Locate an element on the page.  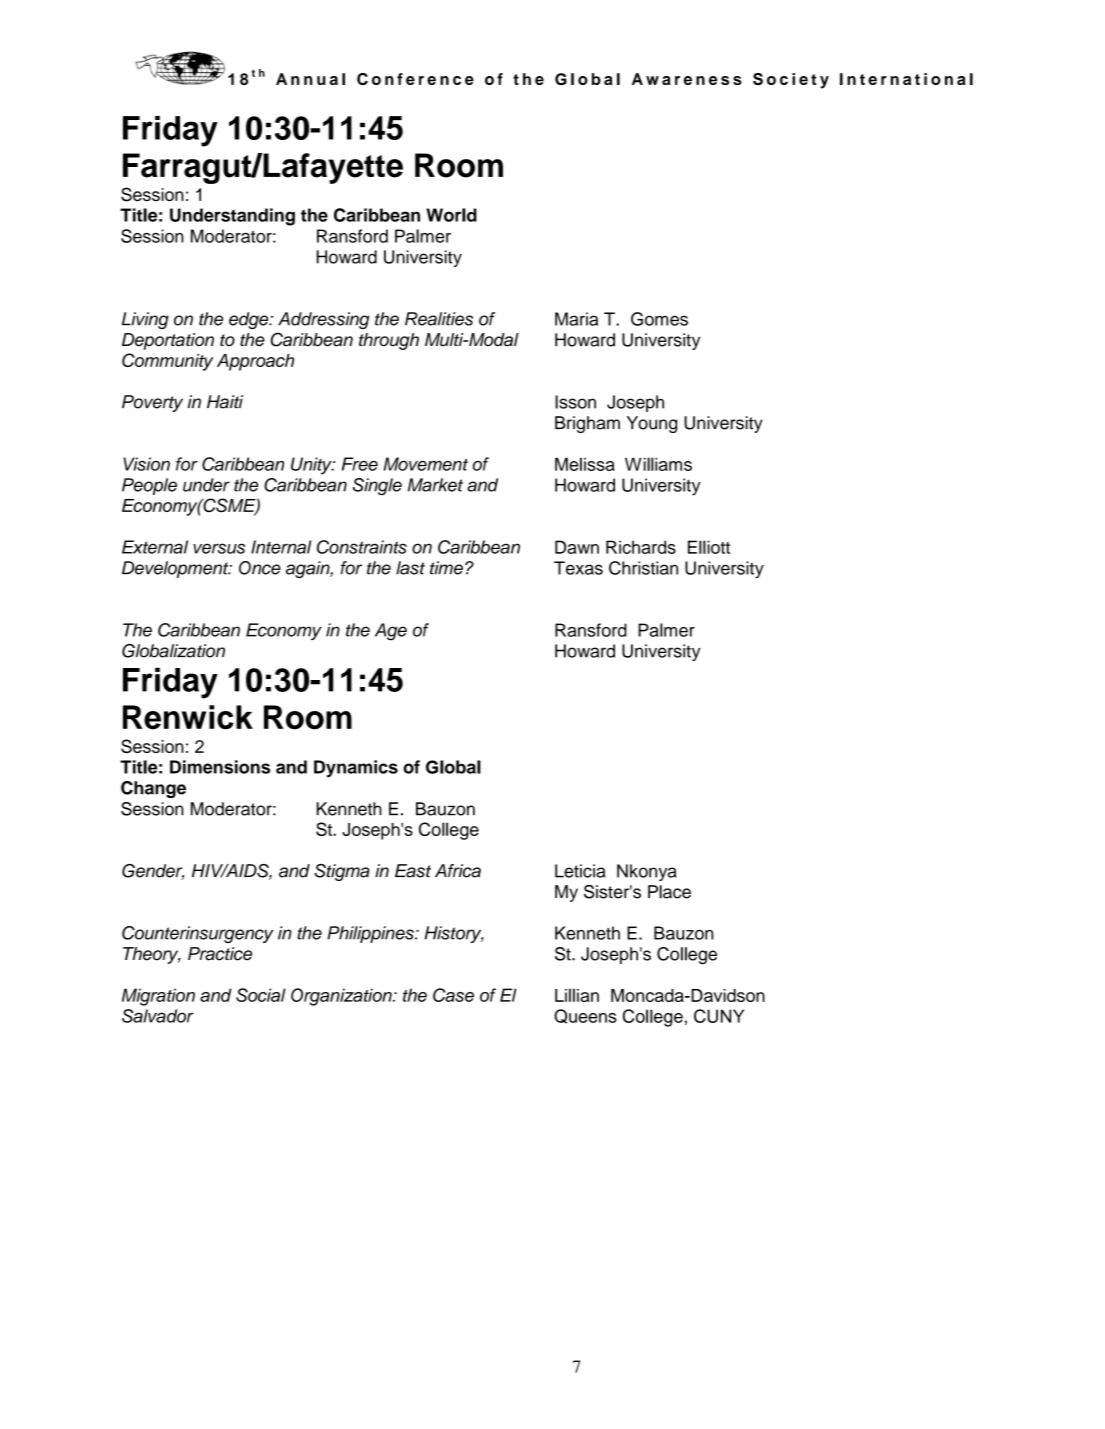
Annual is located at coordinates (310, 79).
